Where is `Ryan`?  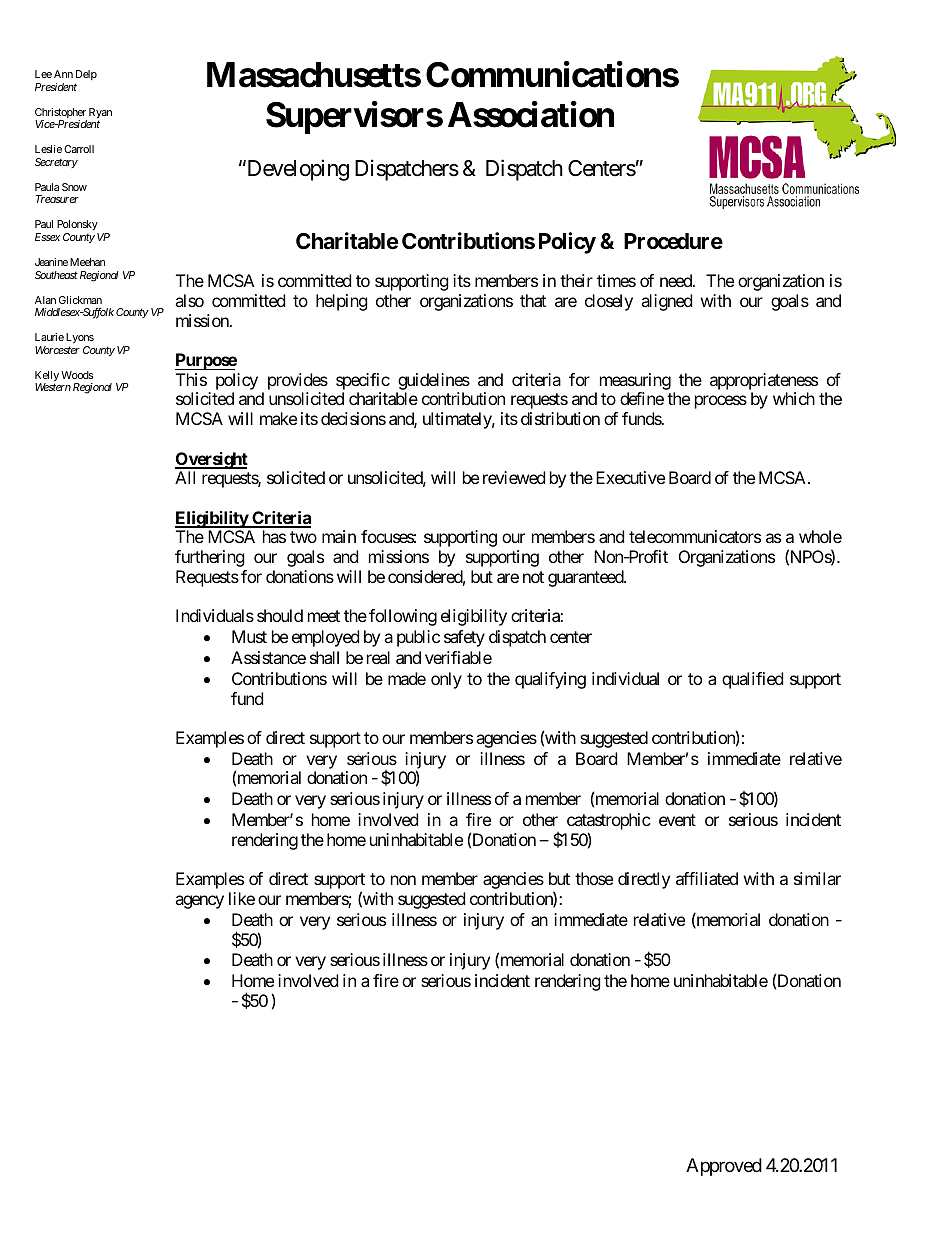
Ryan is located at coordinates (100, 114).
